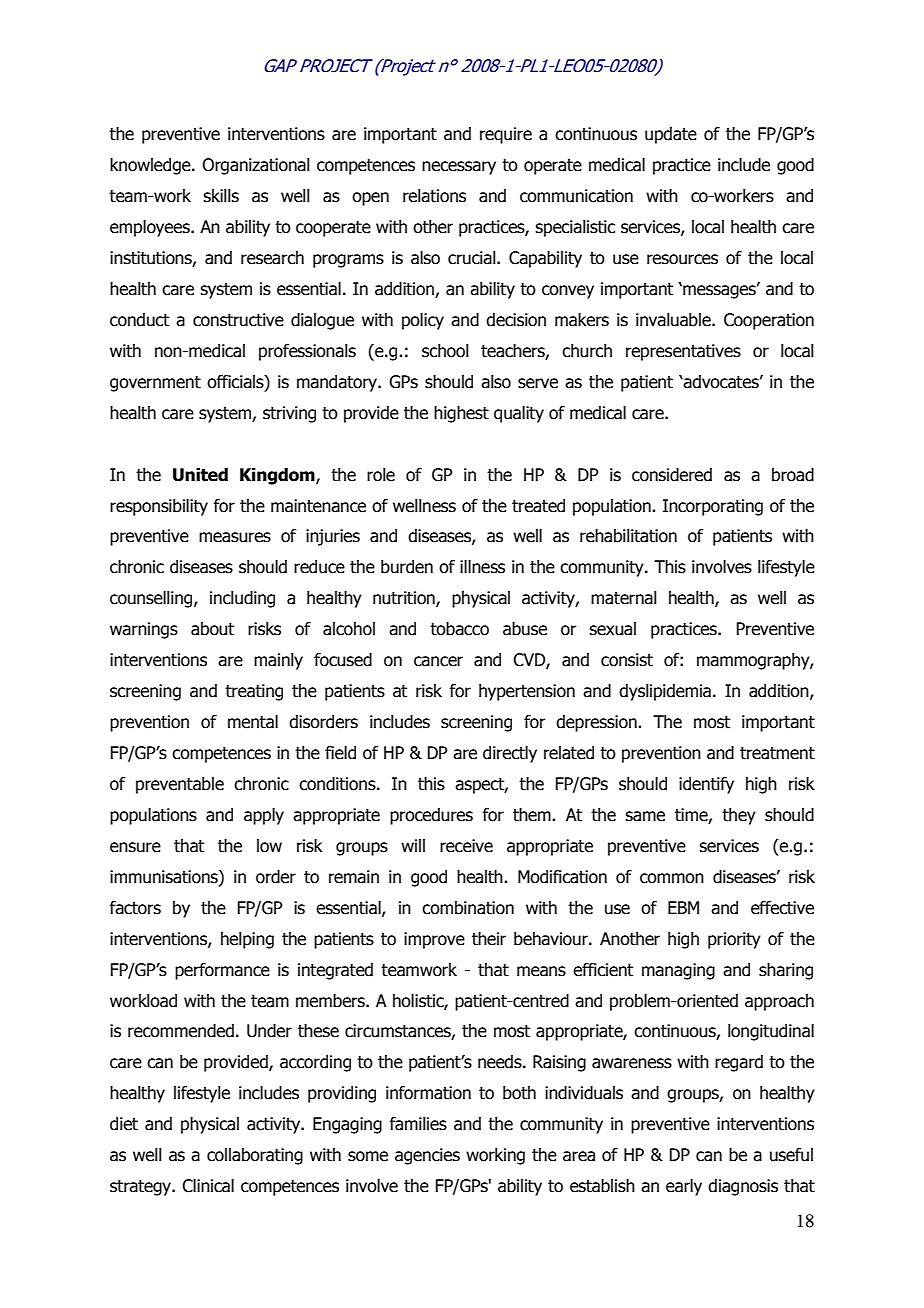 This document has width=924, height=1308. I want to click on illness, so click(482, 567).
